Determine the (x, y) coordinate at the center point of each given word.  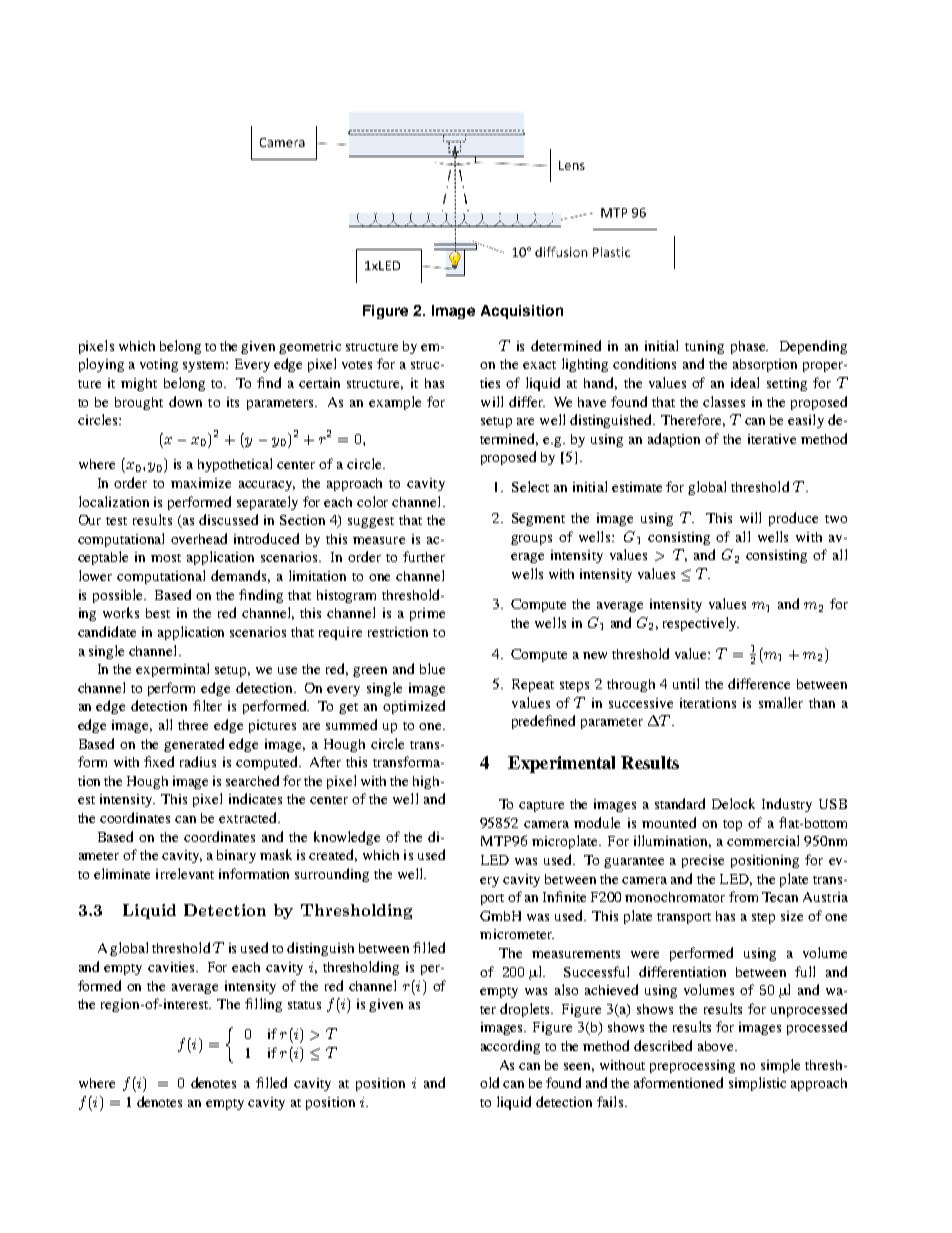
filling (263, 1005)
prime (427, 614)
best (158, 613)
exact (539, 365)
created (333, 855)
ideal (745, 382)
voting (159, 365)
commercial (763, 840)
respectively (701, 624)
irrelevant (185, 873)
